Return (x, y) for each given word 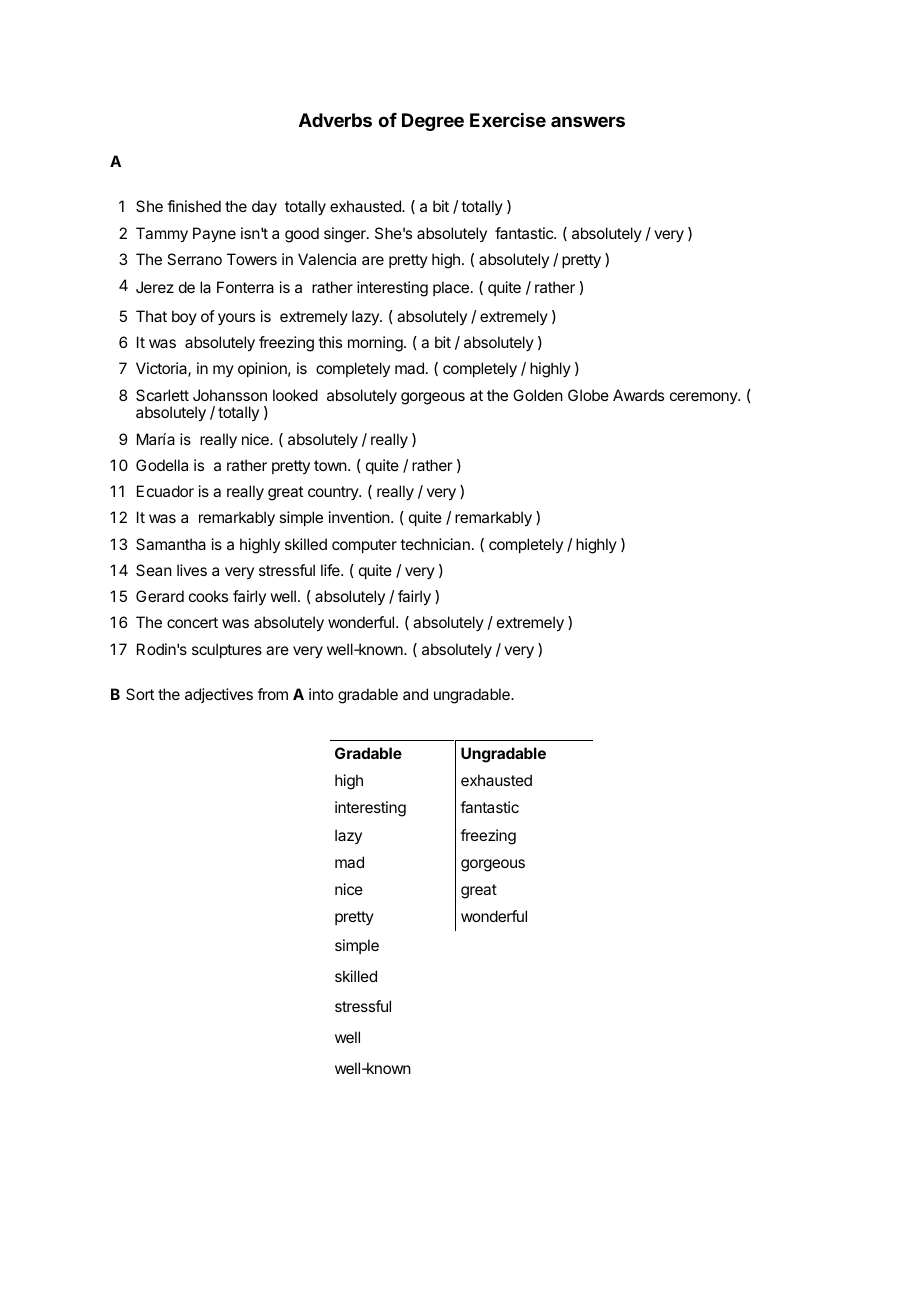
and (415, 694)
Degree (433, 122)
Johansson (230, 395)
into (321, 694)
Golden (538, 395)
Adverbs (335, 120)
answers (588, 121)
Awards (638, 395)
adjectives (219, 695)
